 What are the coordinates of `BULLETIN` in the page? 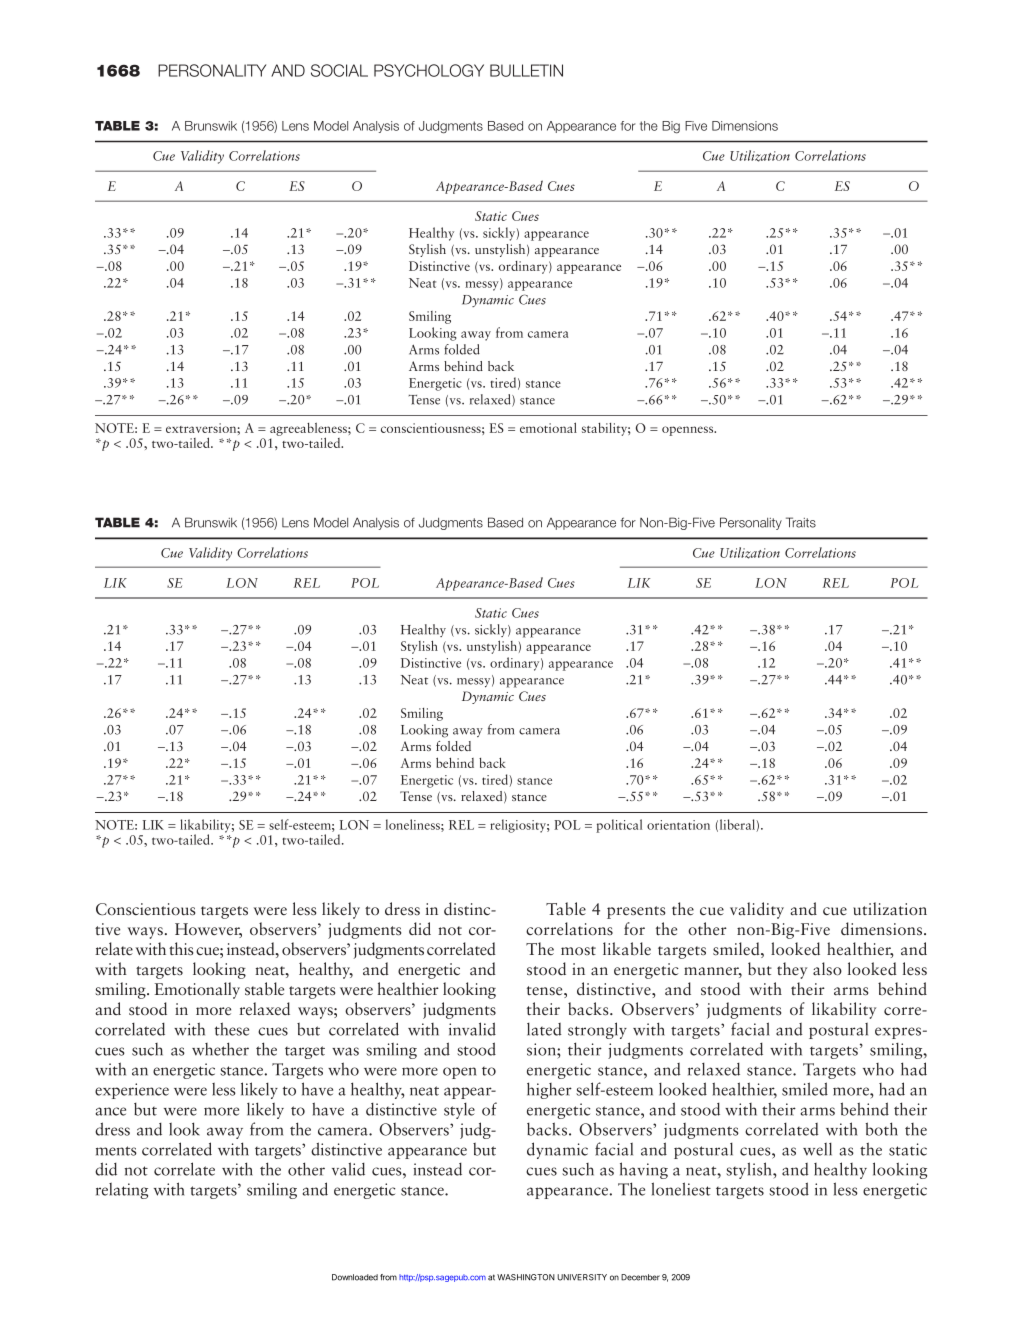 It's located at (526, 70).
